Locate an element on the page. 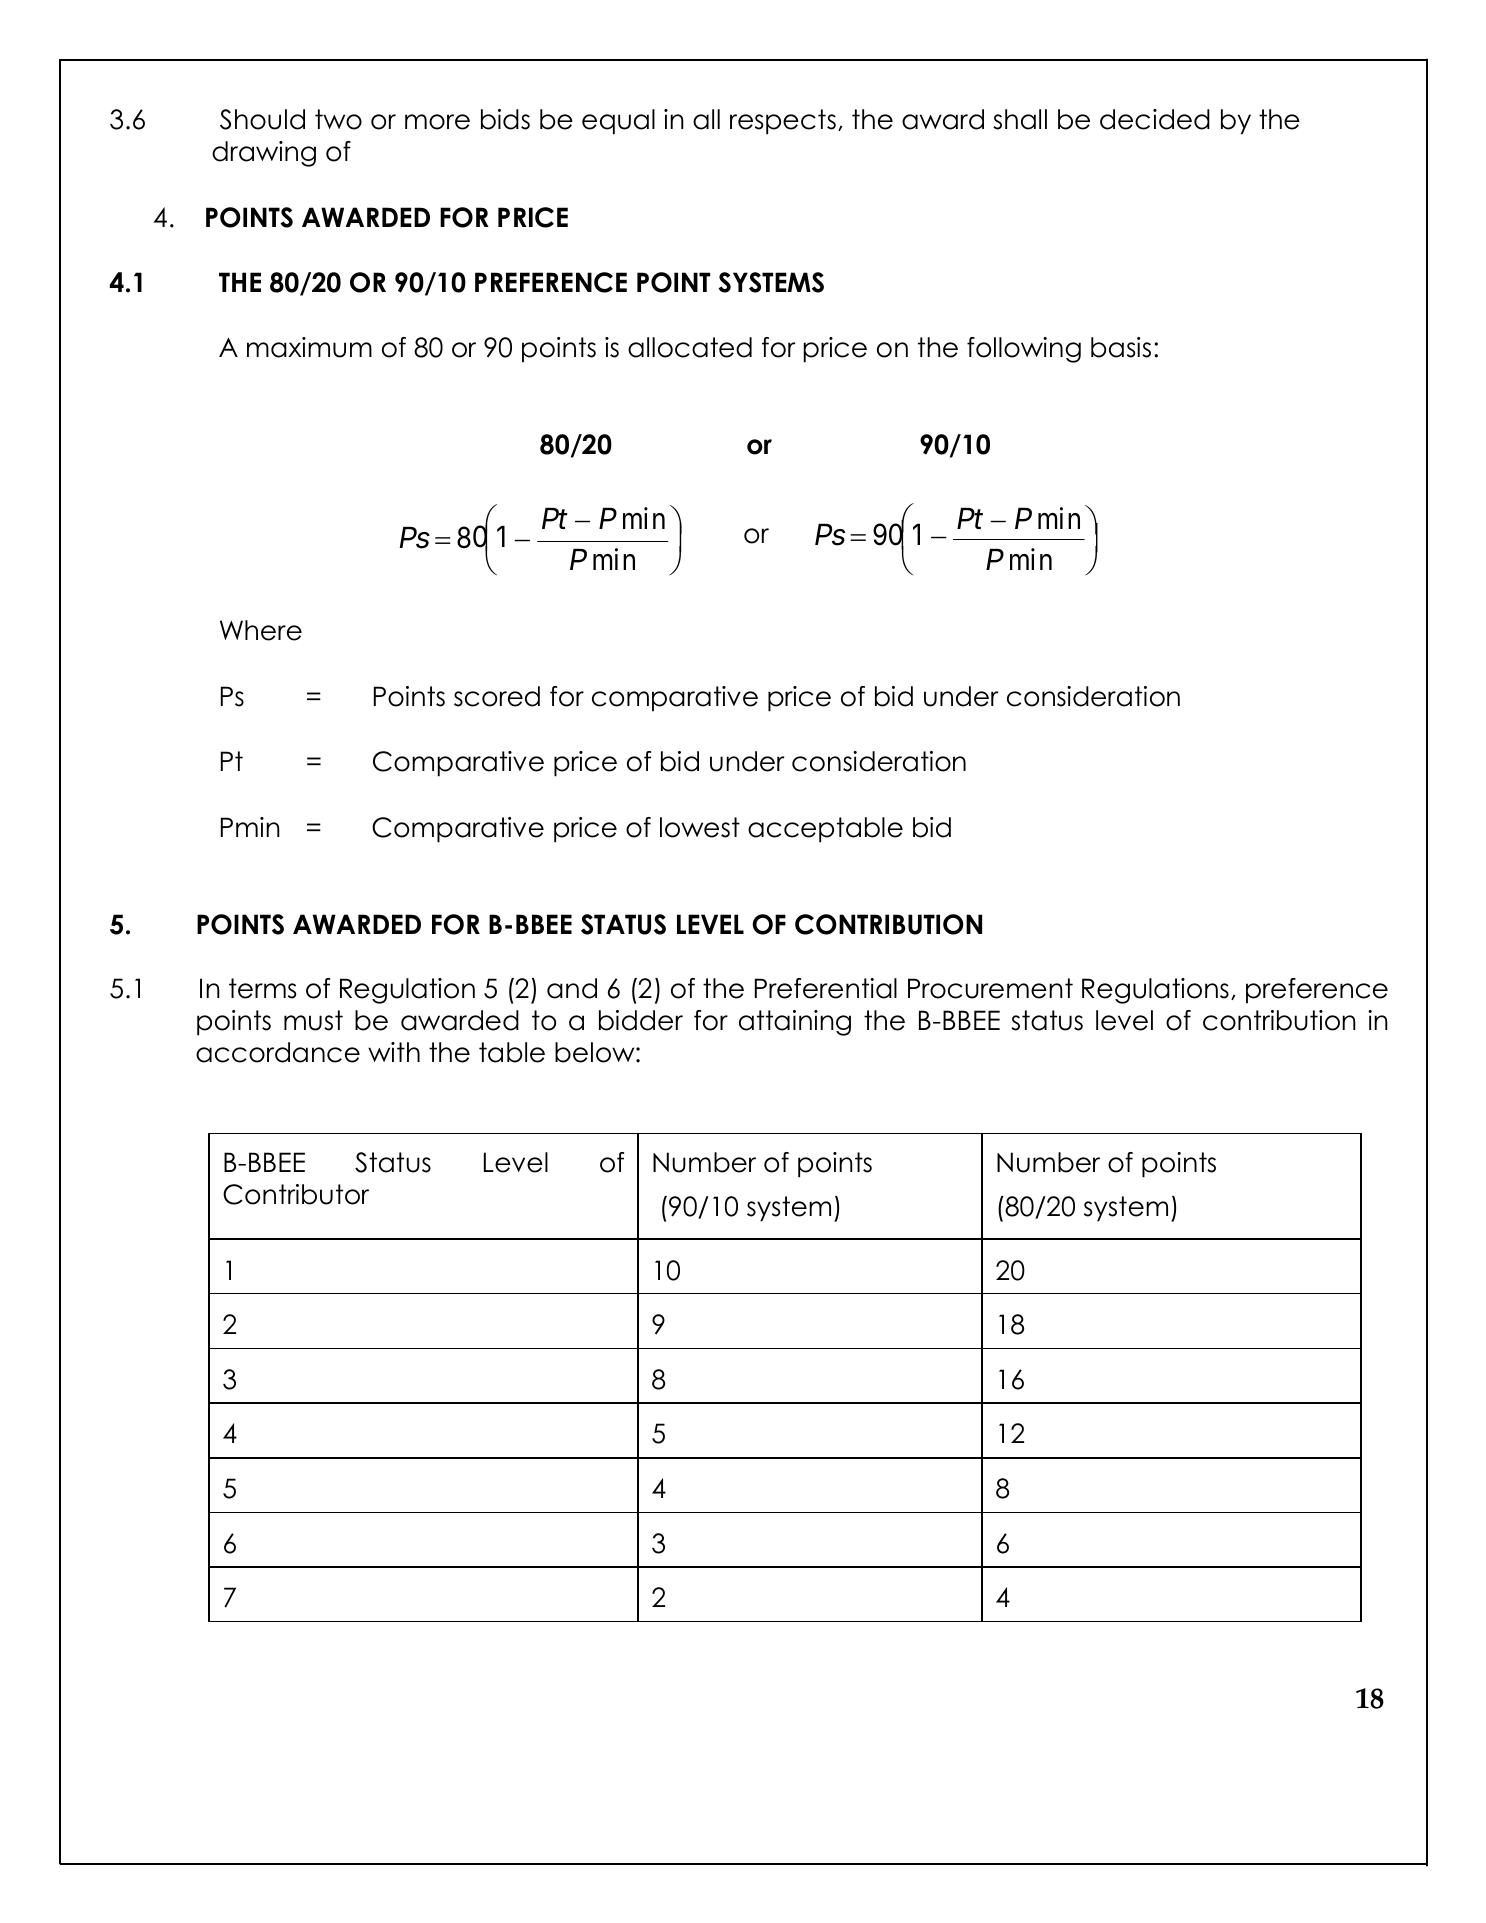 Image resolution: width=1486 pixels, height=1923 pixels. shall is located at coordinates (1020, 119).
